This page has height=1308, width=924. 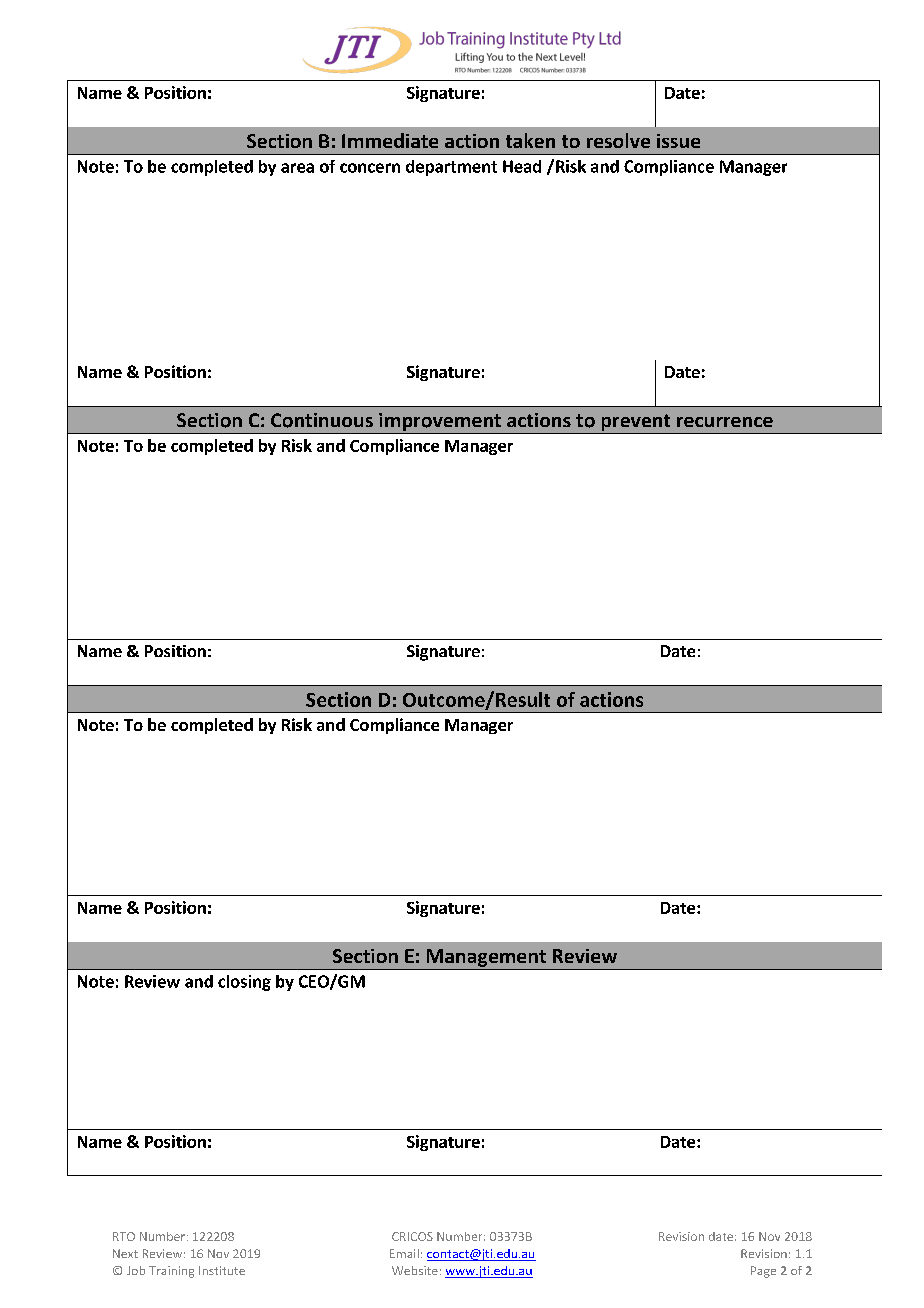 What do you see at coordinates (222, 1270) in the page?
I see `Institute` at bounding box center [222, 1270].
